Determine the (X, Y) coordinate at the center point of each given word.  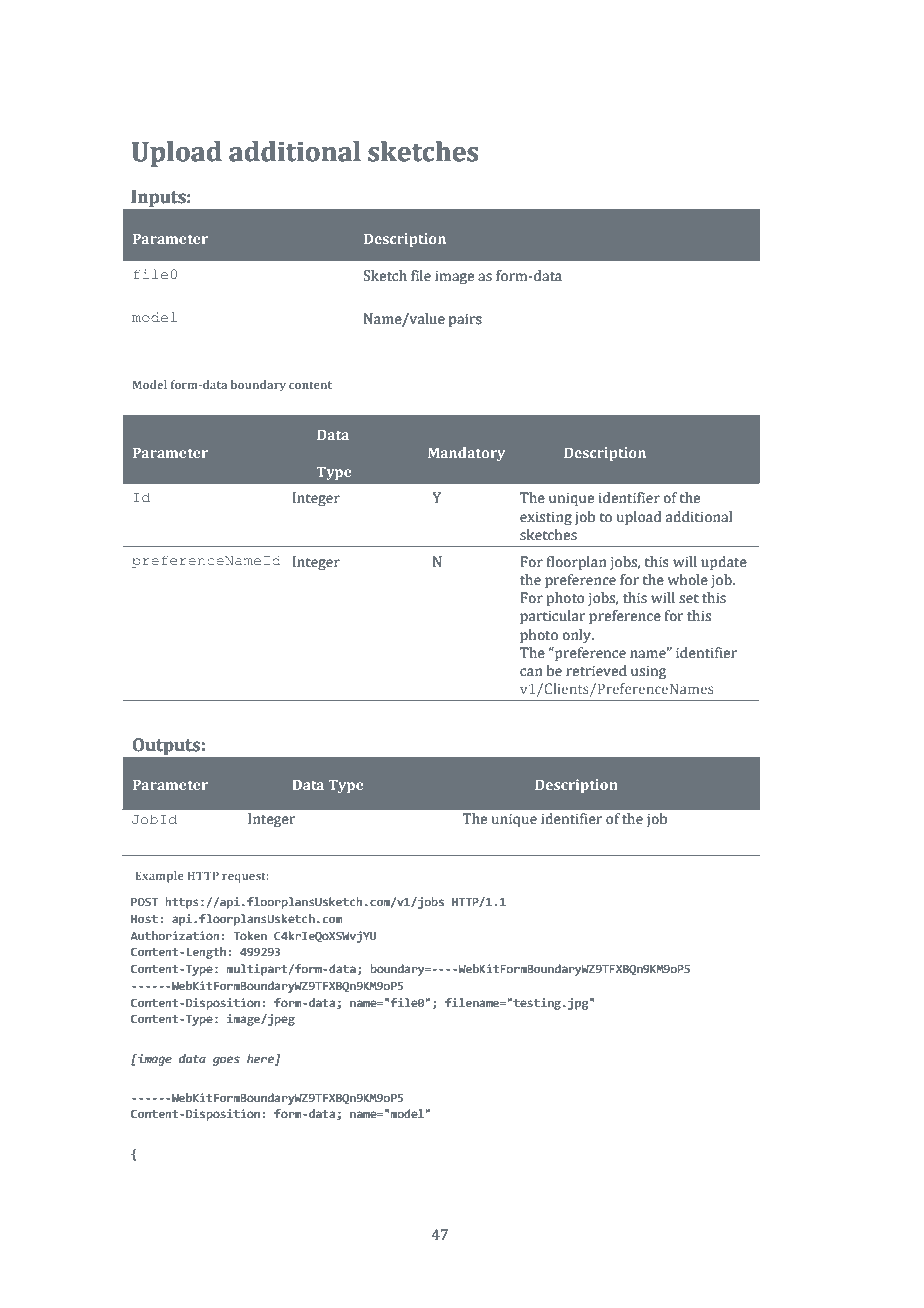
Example (159, 877)
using (648, 672)
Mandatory (466, 454)
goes (226, 1061)
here (261, 1059)
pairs (465, 320)
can (531, 672)
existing (546, 518)
